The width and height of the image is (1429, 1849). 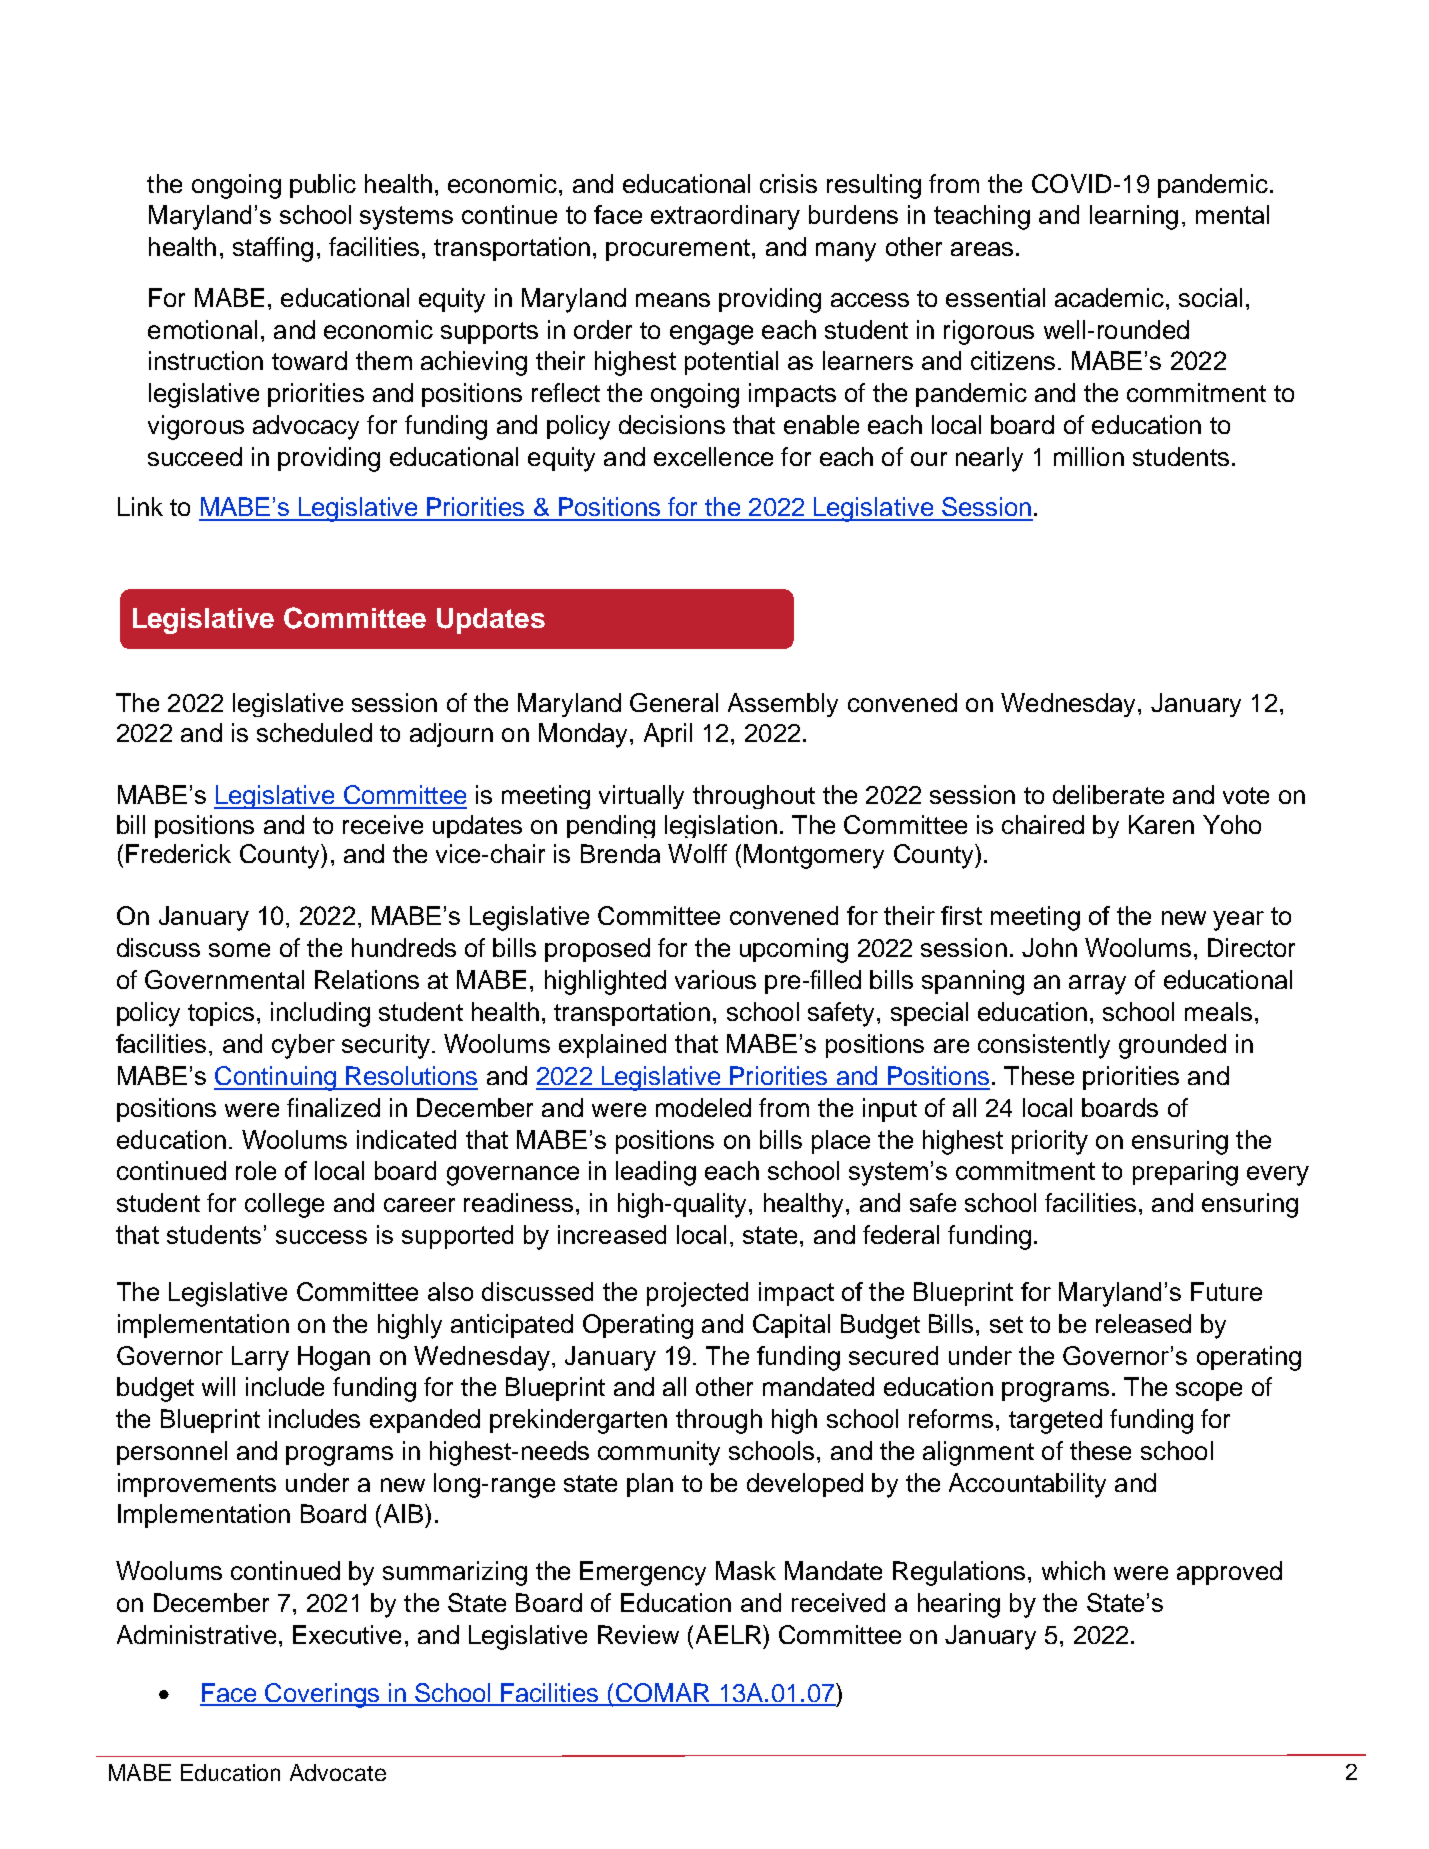 I want to click on General, so click(x=674, y=702).
